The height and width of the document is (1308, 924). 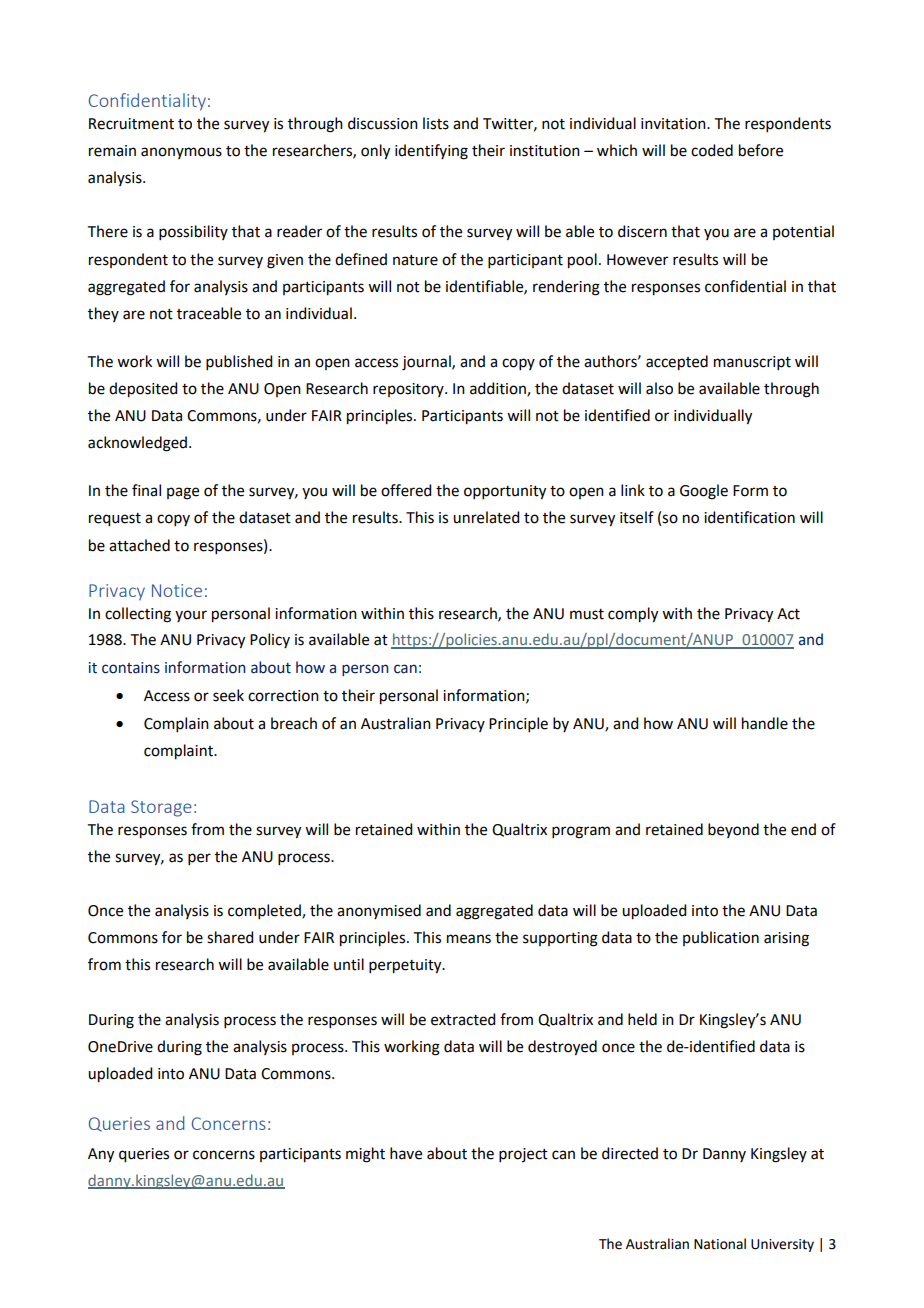 What do you see at coordinates (721, 938) in the document?
I see `publication` at bounding box center [721, 938].
